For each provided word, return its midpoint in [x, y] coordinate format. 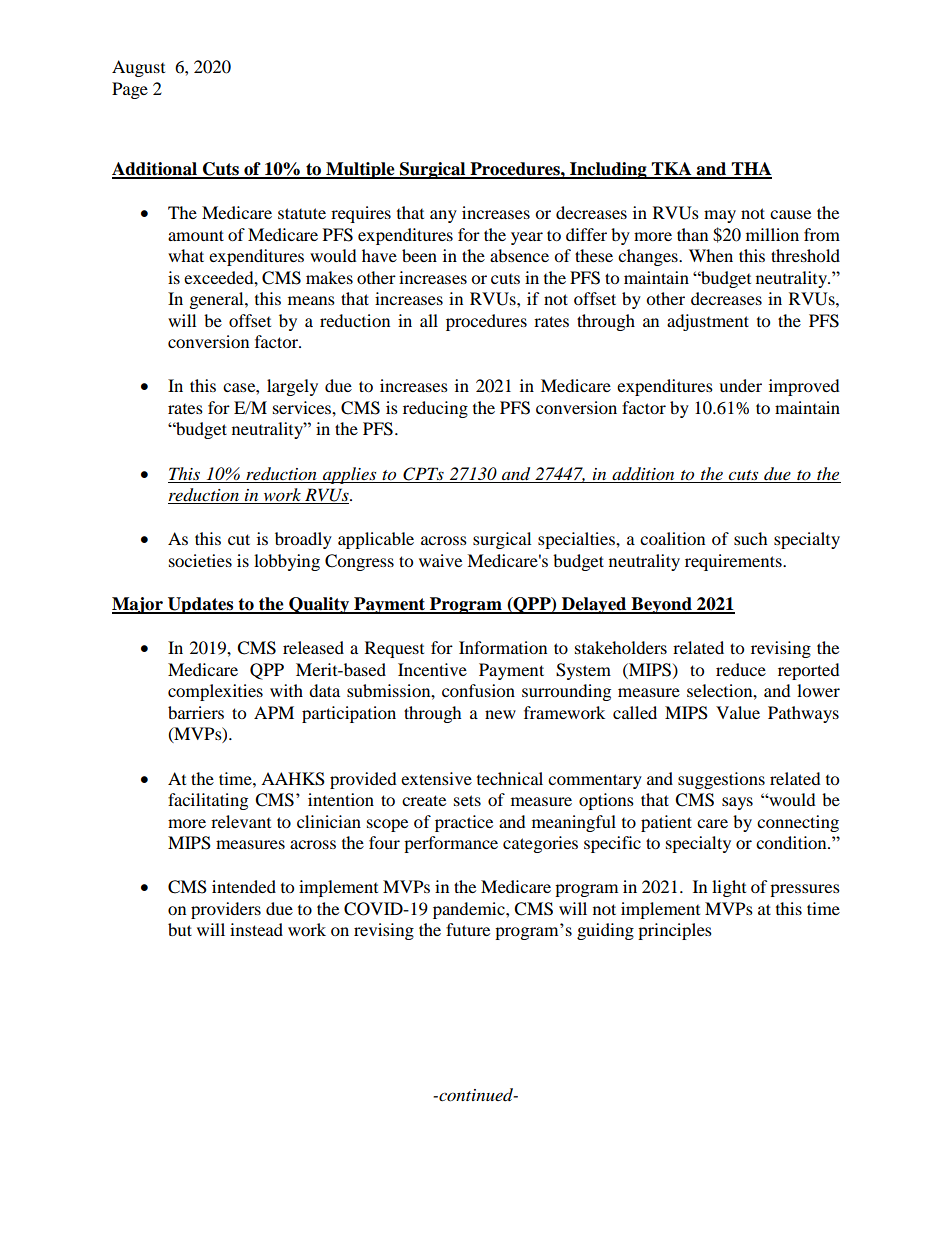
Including [608, 170]
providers [226, 910]
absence [519, 255]
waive [440, 560]
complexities [215, 692]
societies [200, 560]
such [751, 538]
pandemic [470, 910]
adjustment [708, 322]
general [218, 300]
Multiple [360, 170]
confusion [478, 690]
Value [738, 712]
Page [130, 90]
